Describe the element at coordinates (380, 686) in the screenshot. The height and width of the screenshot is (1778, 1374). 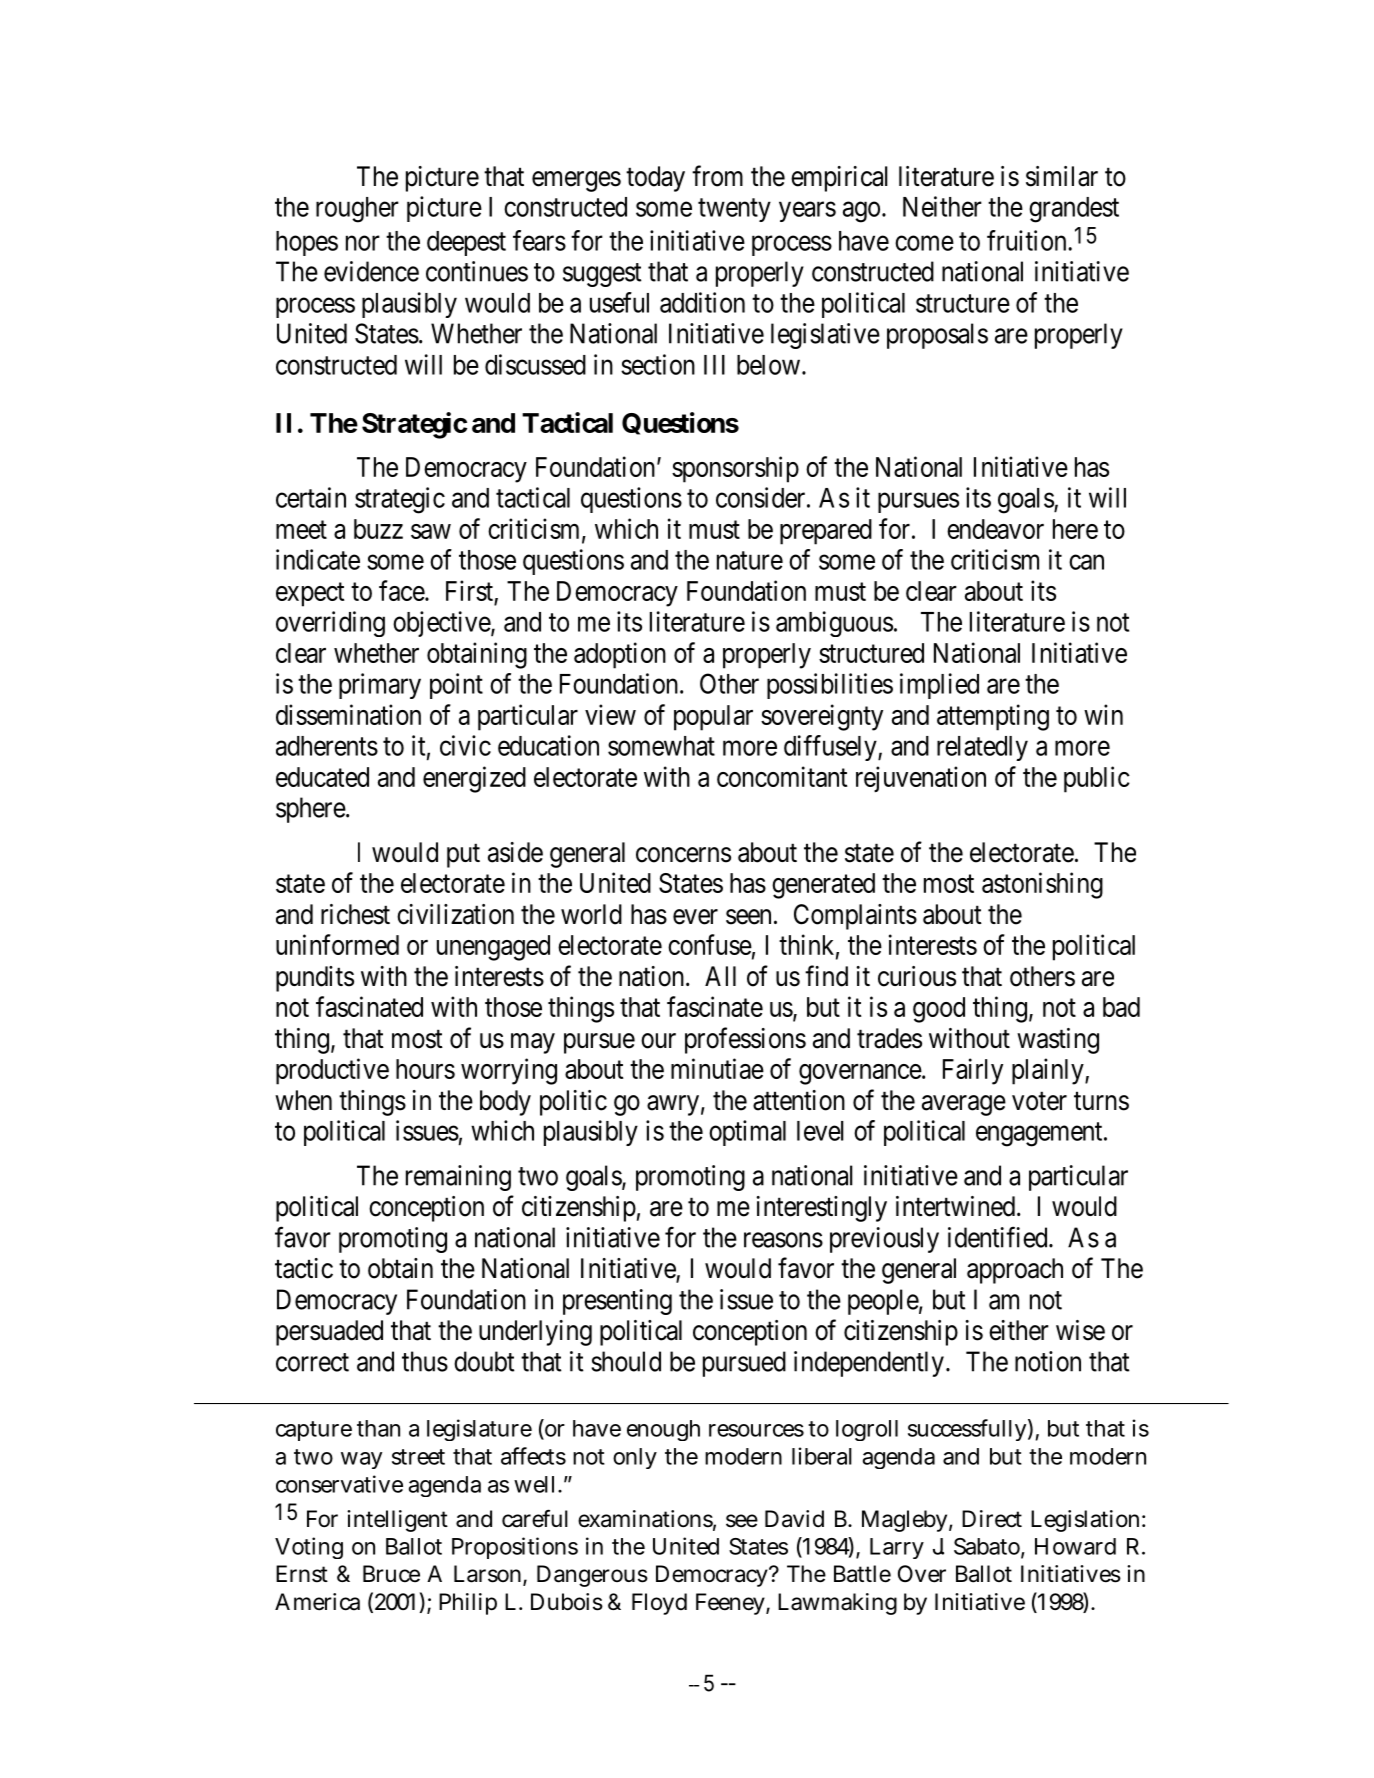
I see `primary` at that location.
